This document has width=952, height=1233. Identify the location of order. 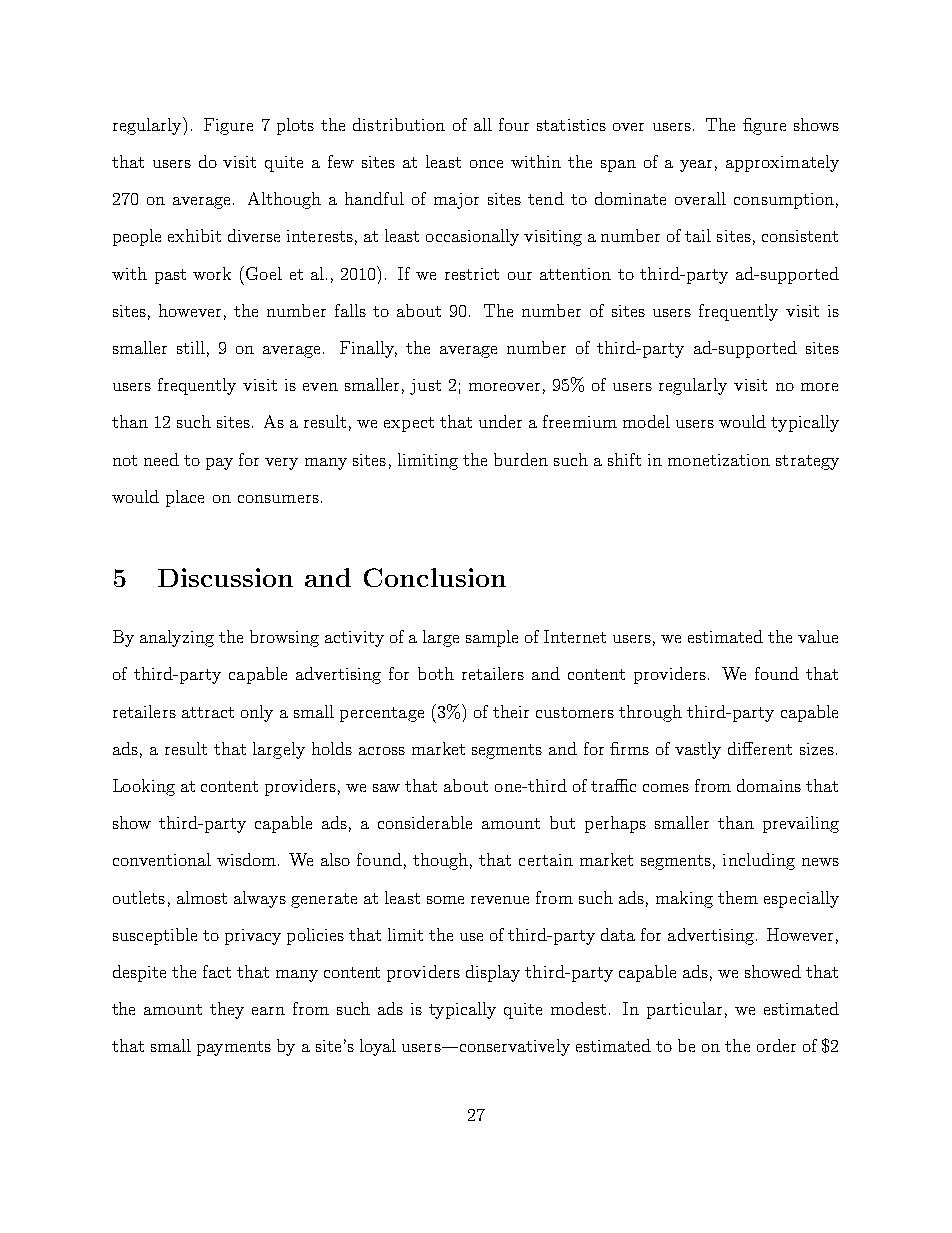
(776, 1045).
